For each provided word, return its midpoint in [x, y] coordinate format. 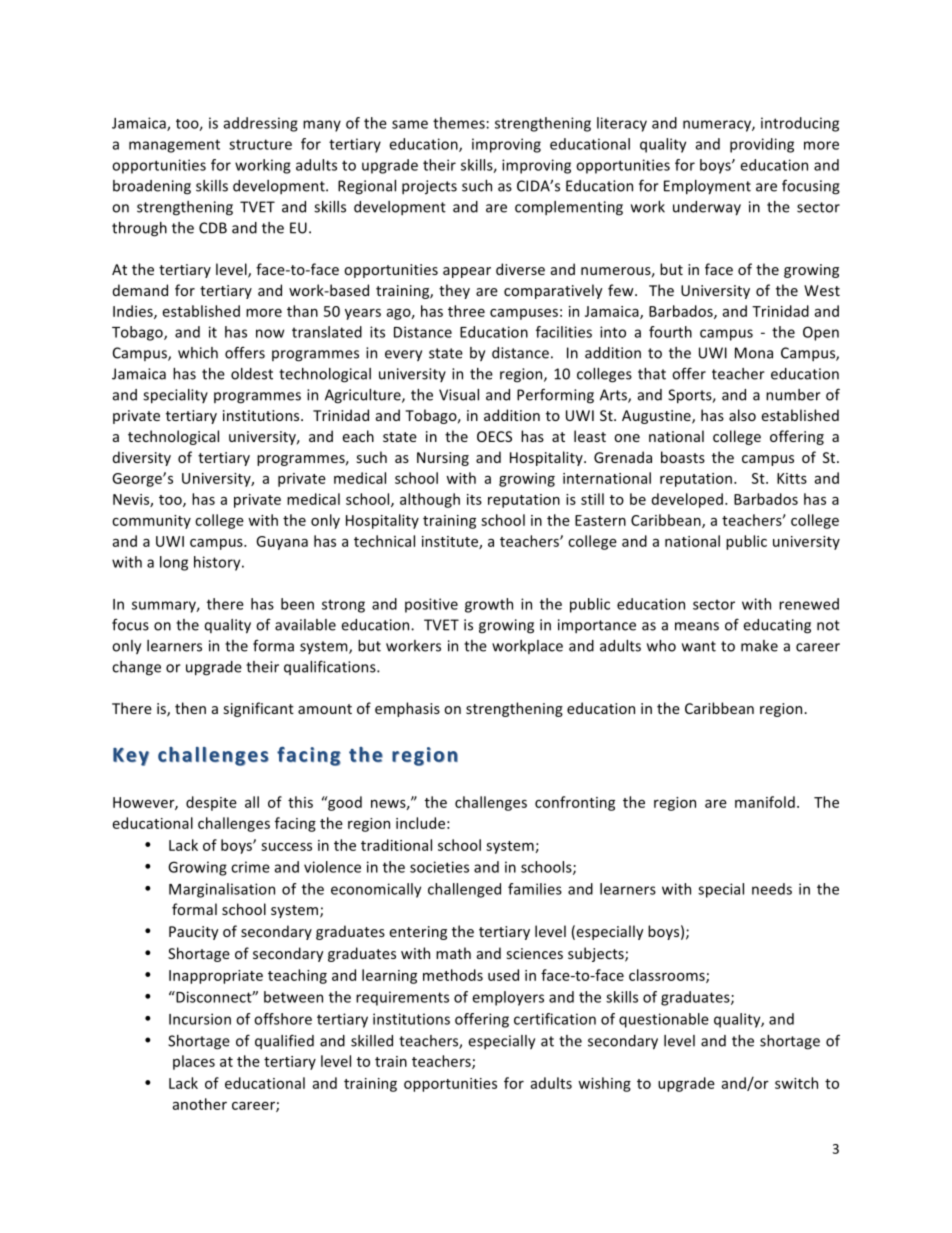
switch [796, 1083]
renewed [809, 604]
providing [762, 145]
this [300, 802]
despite [211, 803]
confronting [575, 803]
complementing [569, 208]
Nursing [443, 459]
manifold [765, 802]
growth [489, 605]
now [270, 333]
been [297, 604]
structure [260, 144]
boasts [683, 457]
